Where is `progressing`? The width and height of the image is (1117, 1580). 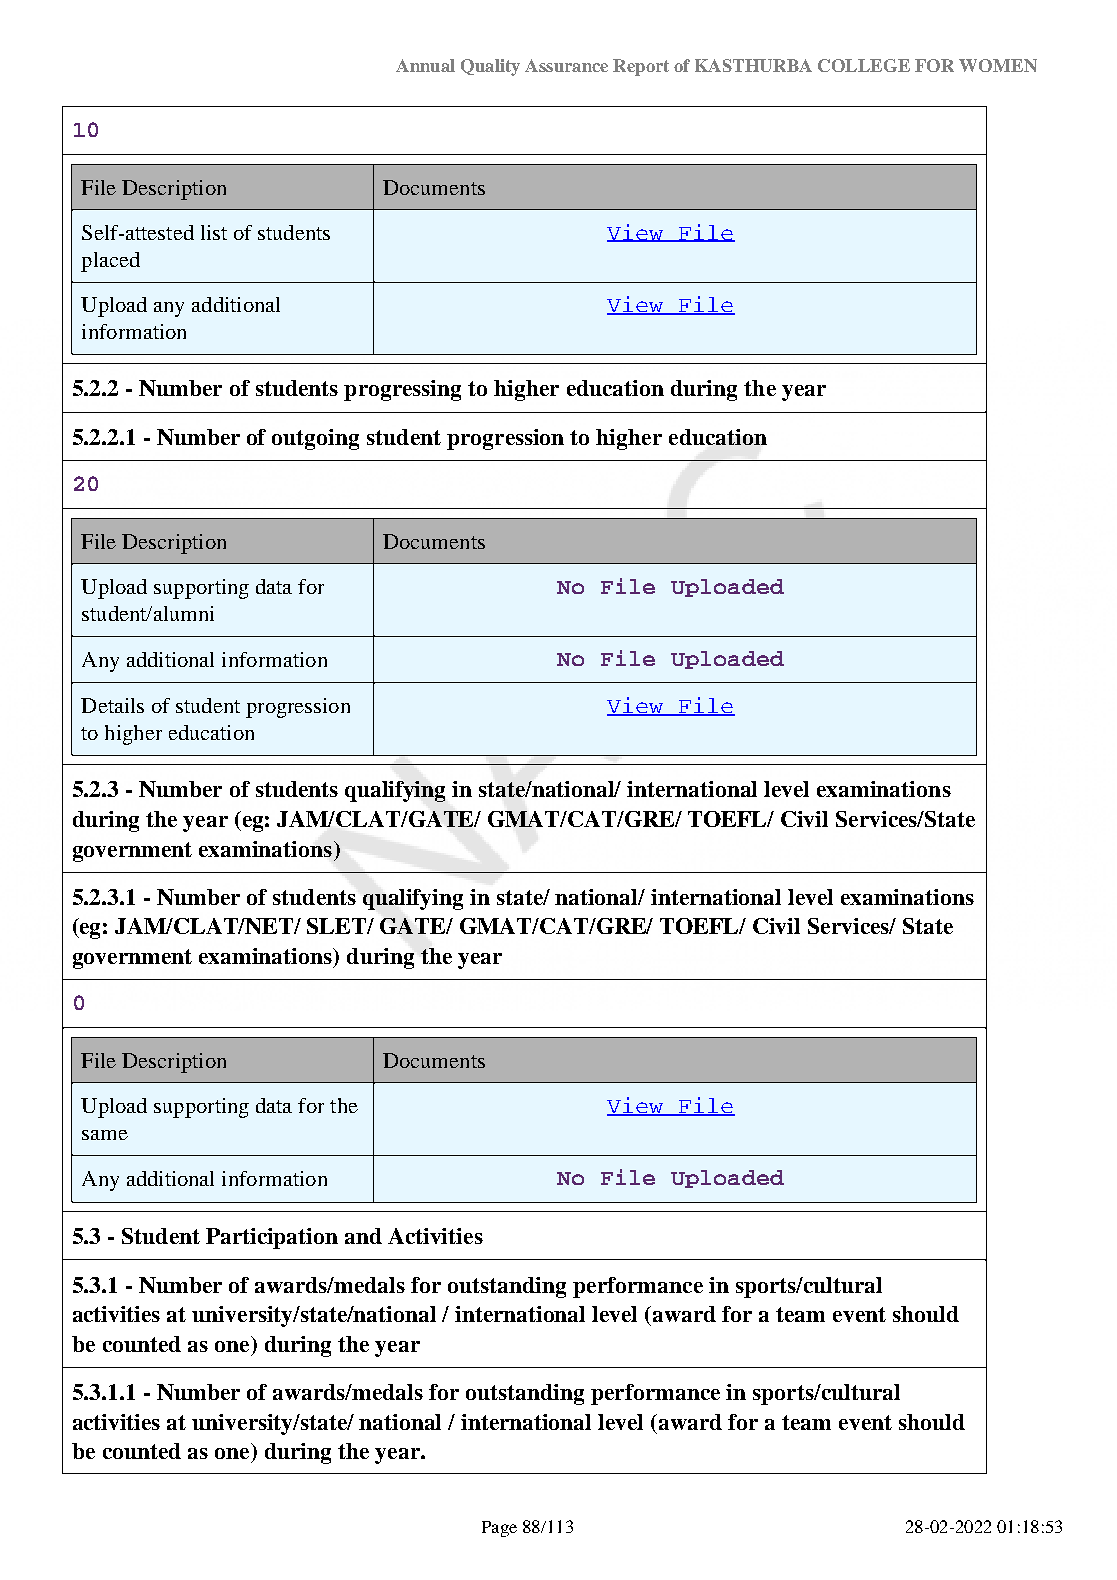
progressing is located at coordinates (402, 390).
